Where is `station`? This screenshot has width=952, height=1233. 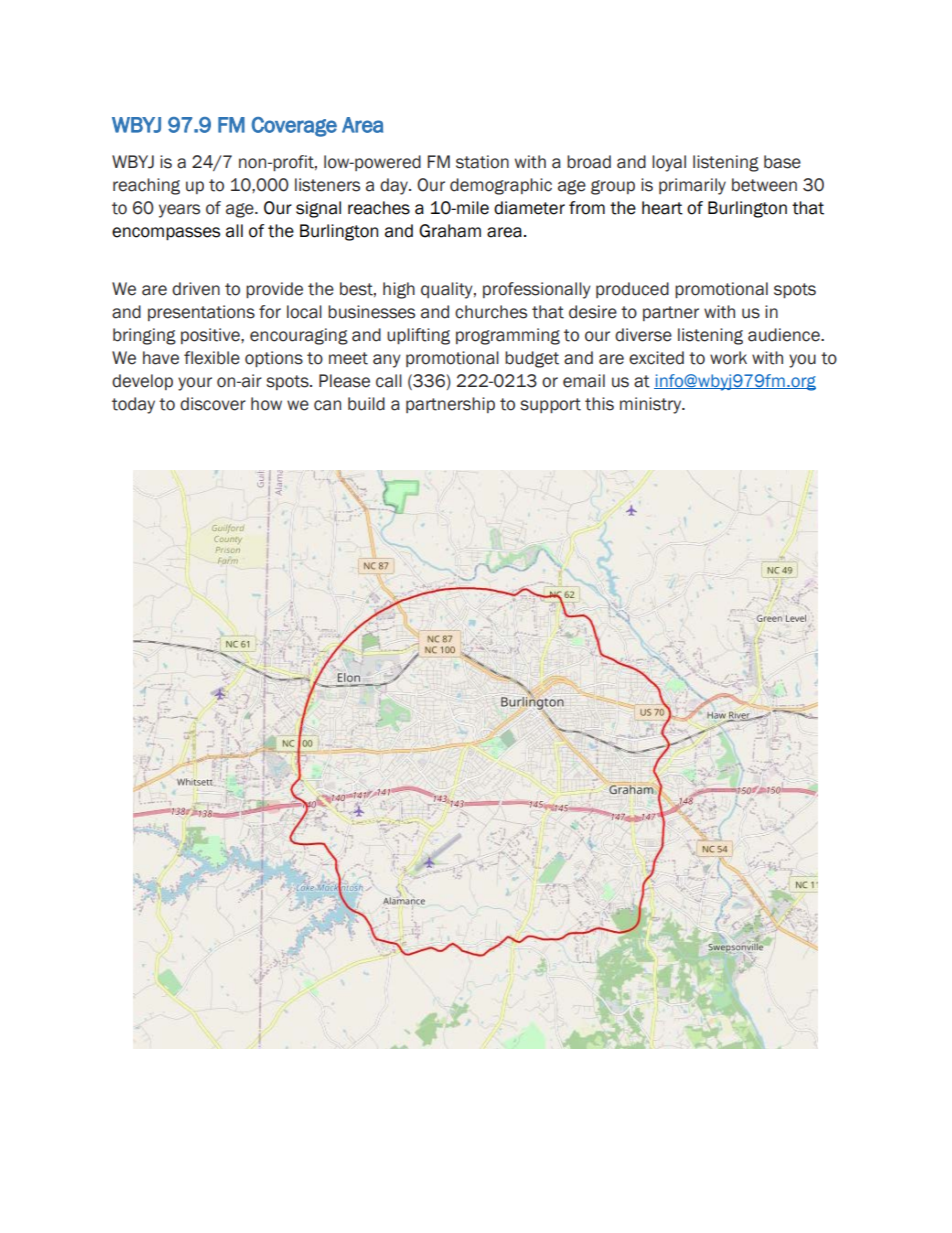 station is located at coordinates (482, 162).
